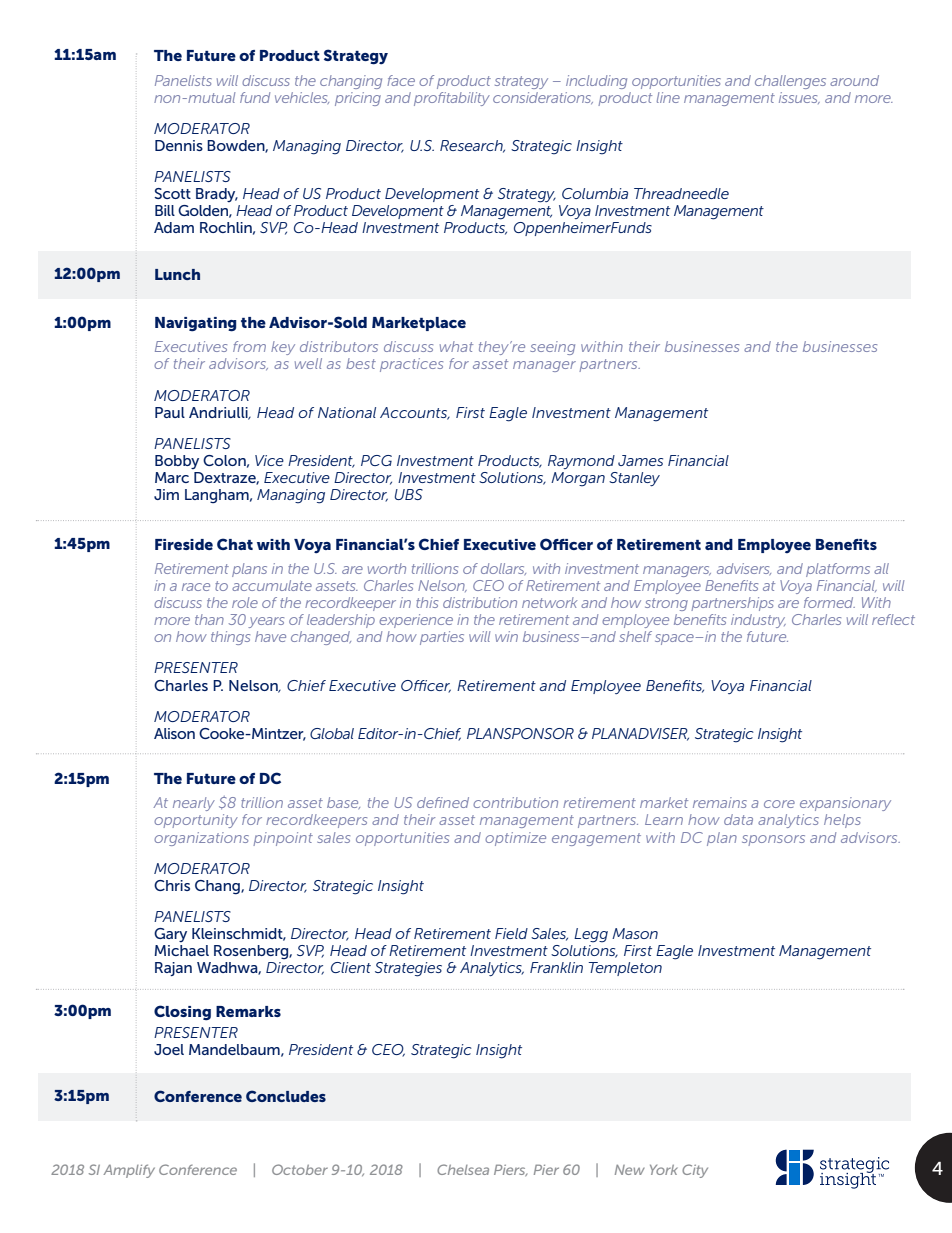 The height and width of the document is (1233, 952). What do you see at coordinates (286, 1096) in the document?
I see `Concludes` at bounding box center [286, 1096].
